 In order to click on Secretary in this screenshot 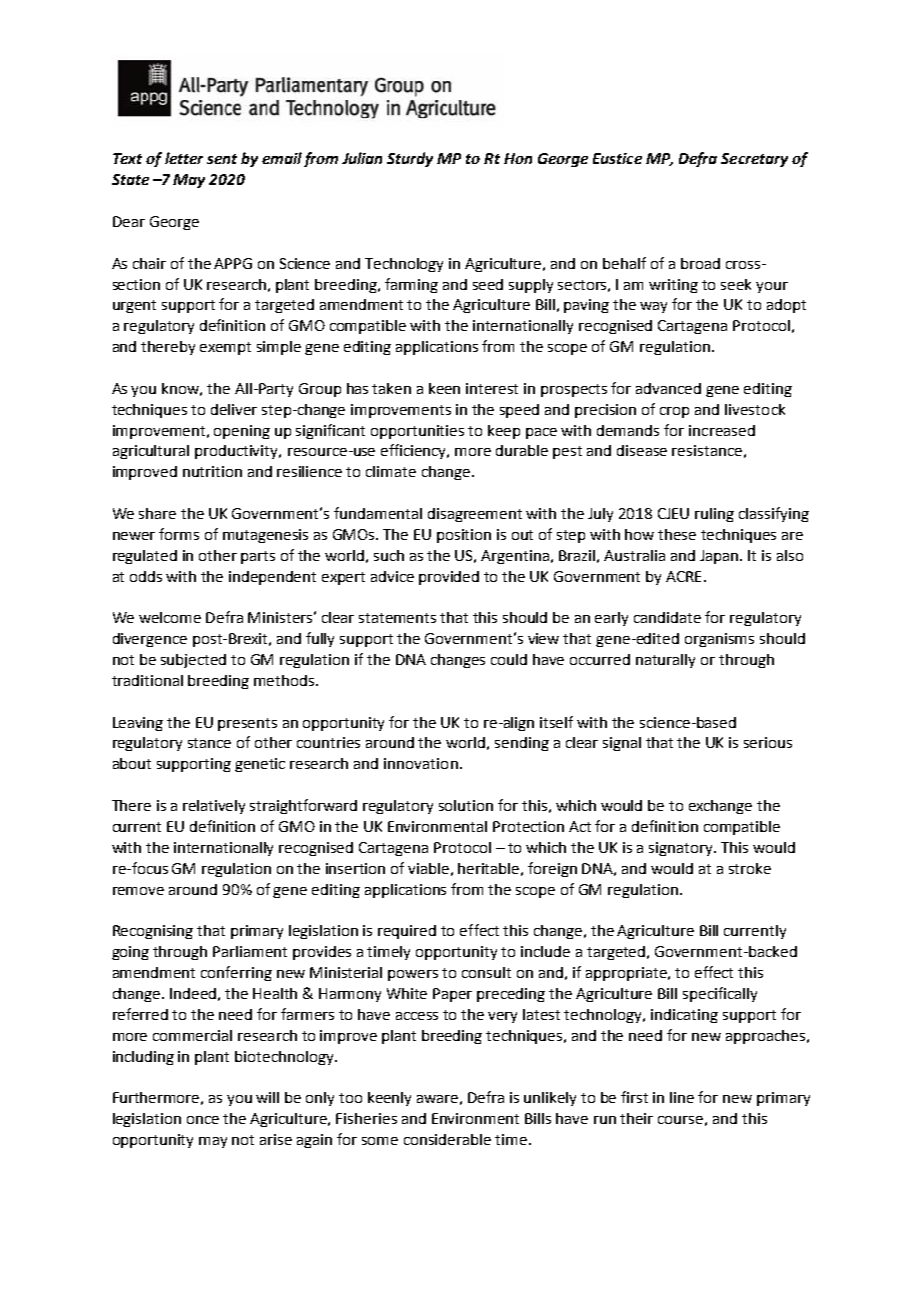, I will do `click(754, 160)`.
